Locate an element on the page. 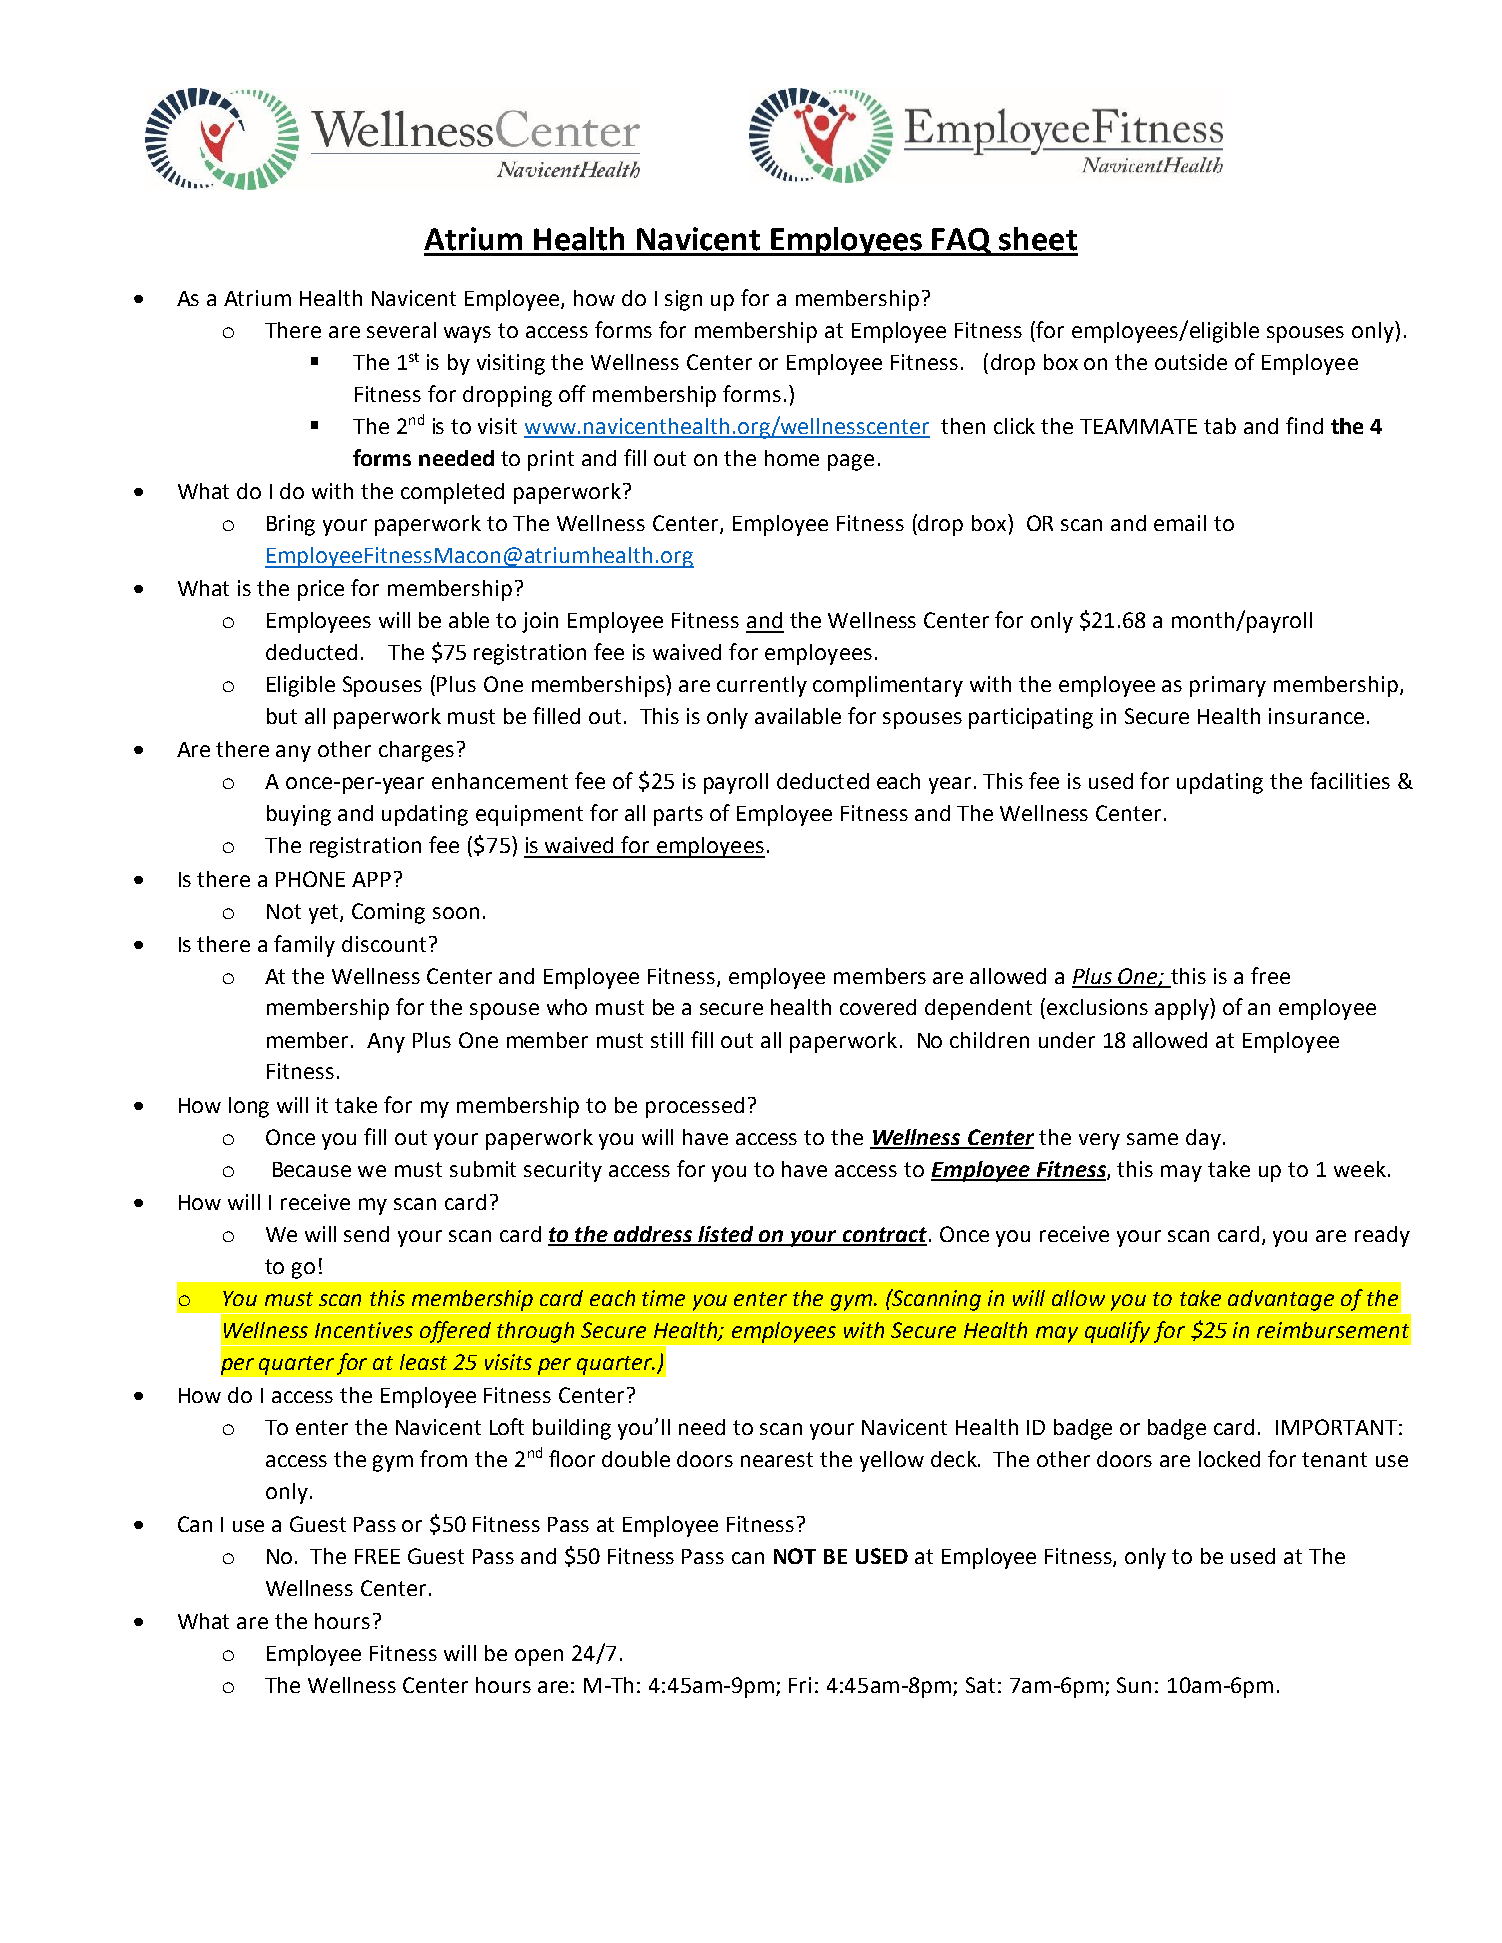  several is located at coordinates (401, 330).
